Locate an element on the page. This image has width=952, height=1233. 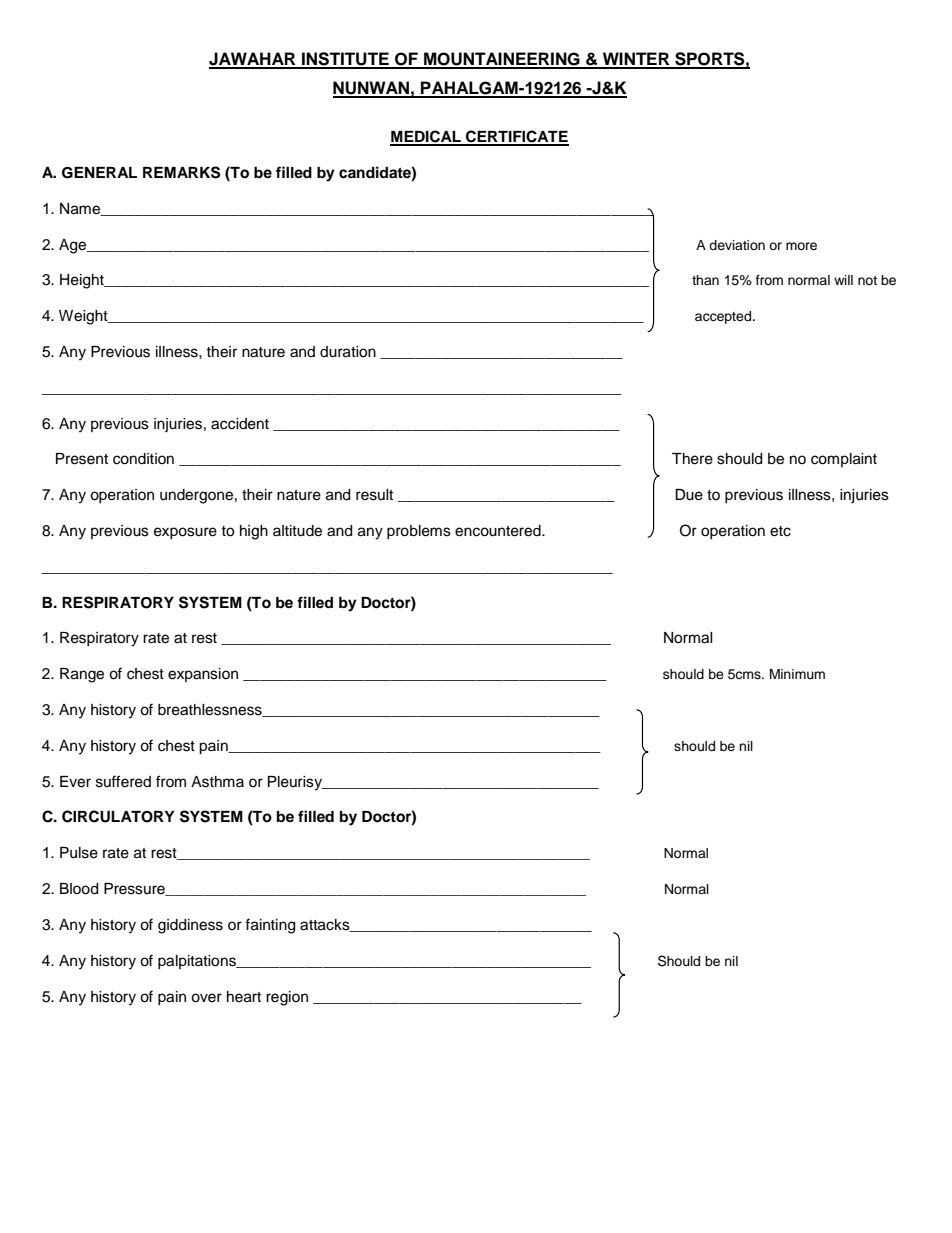
encountered is located at coordinates (499, 531).
